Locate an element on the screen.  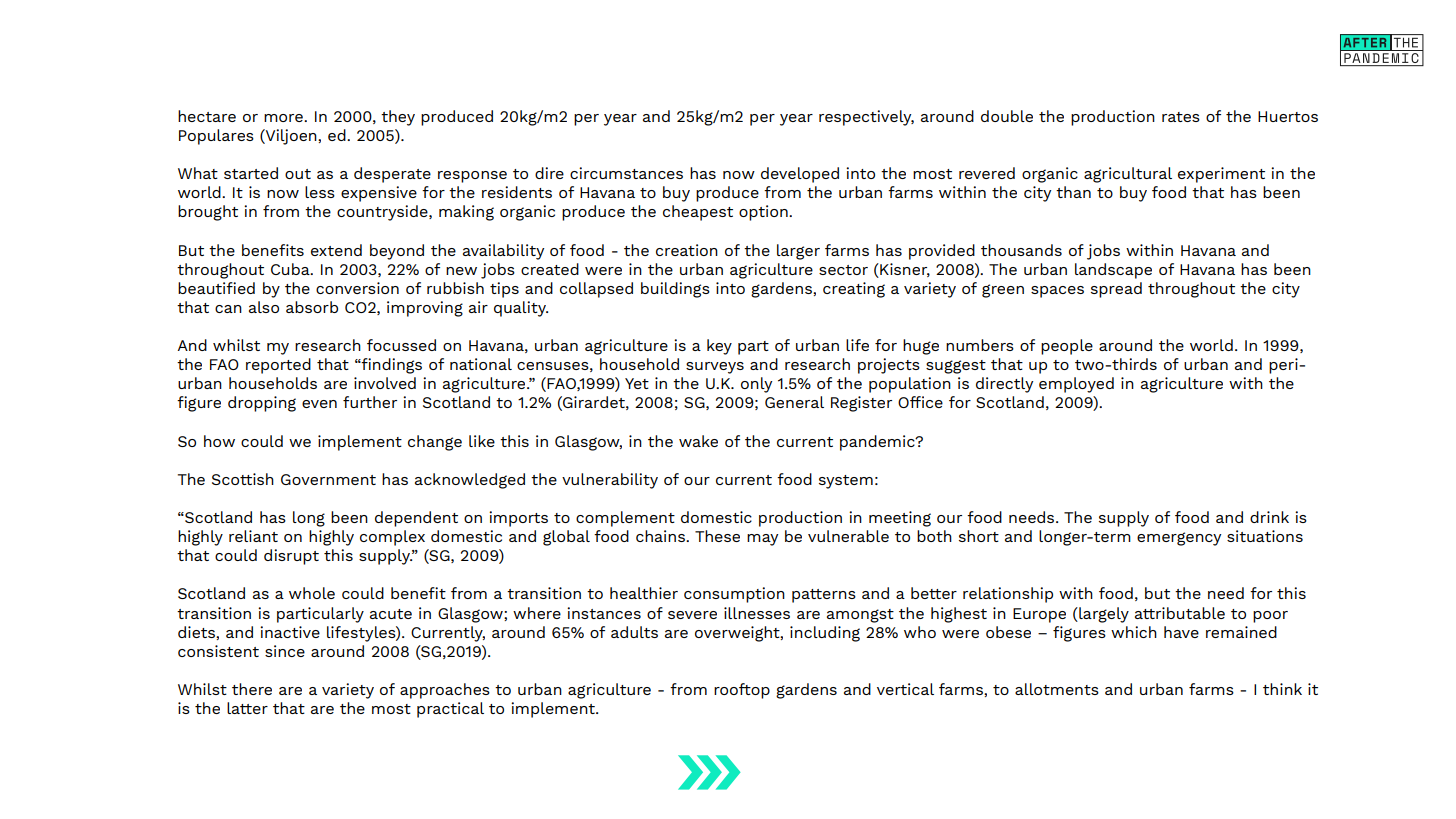
key is located at coordinates (719, 347).
